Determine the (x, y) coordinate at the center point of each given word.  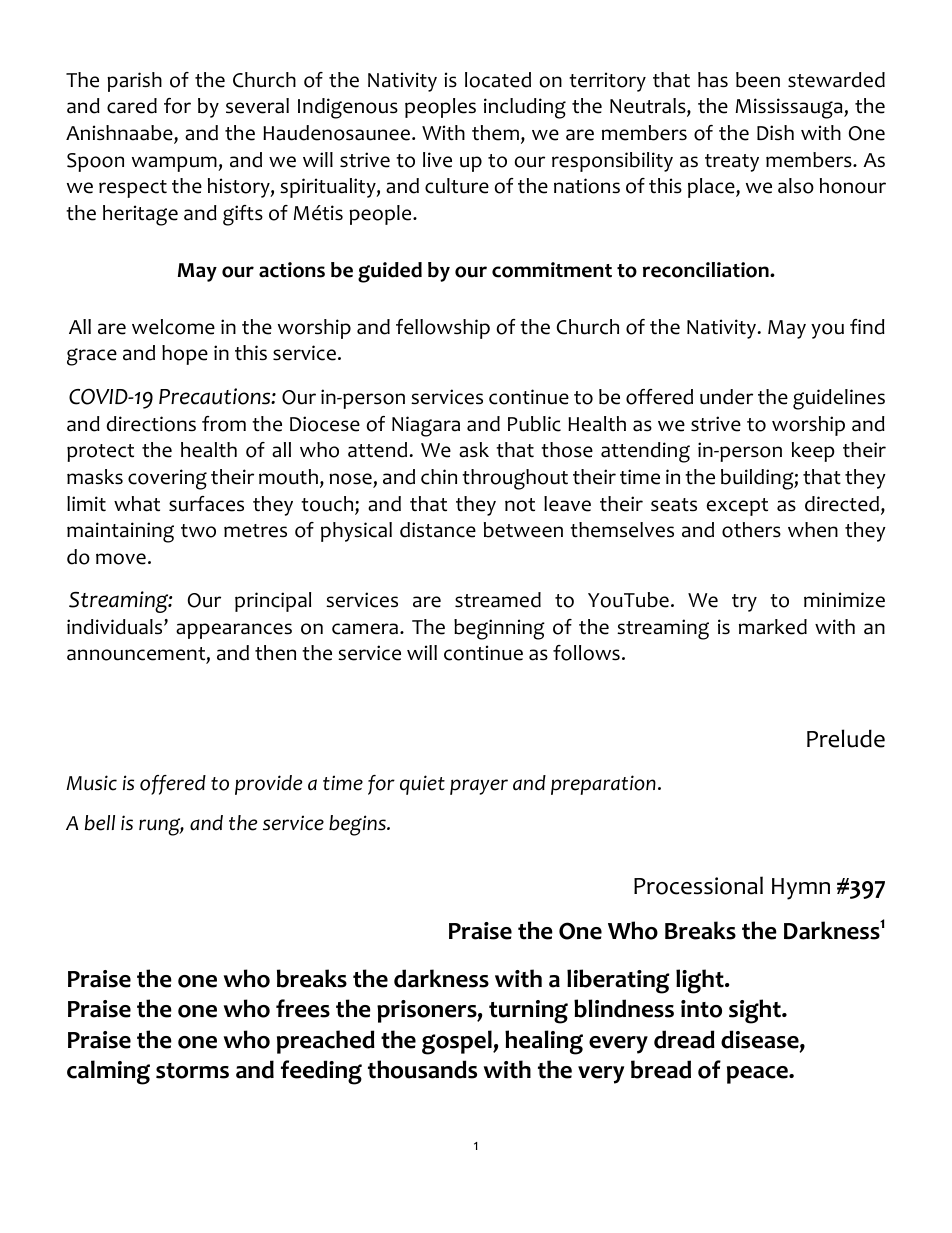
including (525, 108)
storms (192, 1071)
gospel (458, 1042)
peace (758, 1075)
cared (132, 106)
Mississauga (790, 108)
